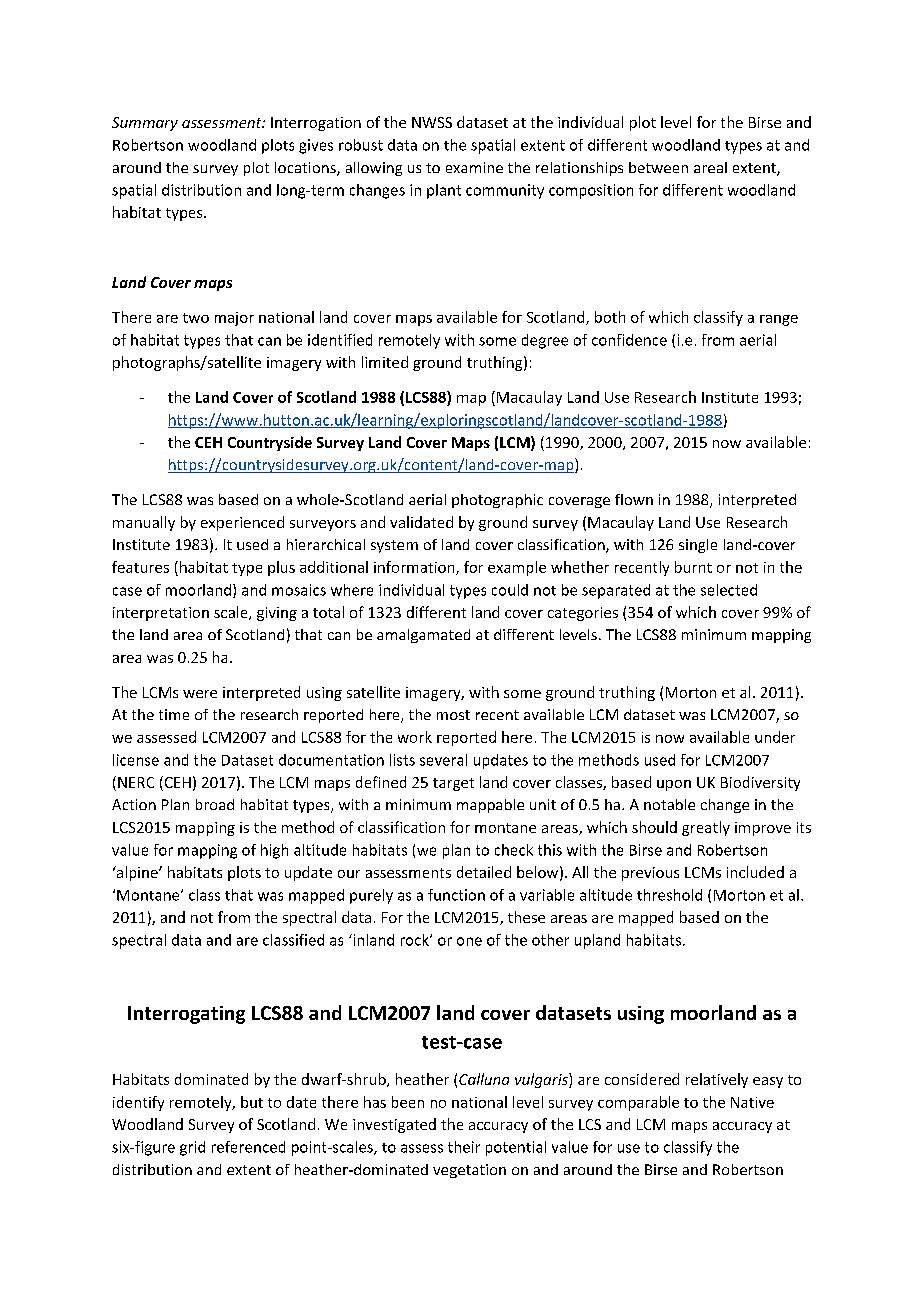 The width and height of the image is (924, 1308). Describe the element at coordinates (517, 568) in the image. I see `example` at that location.
